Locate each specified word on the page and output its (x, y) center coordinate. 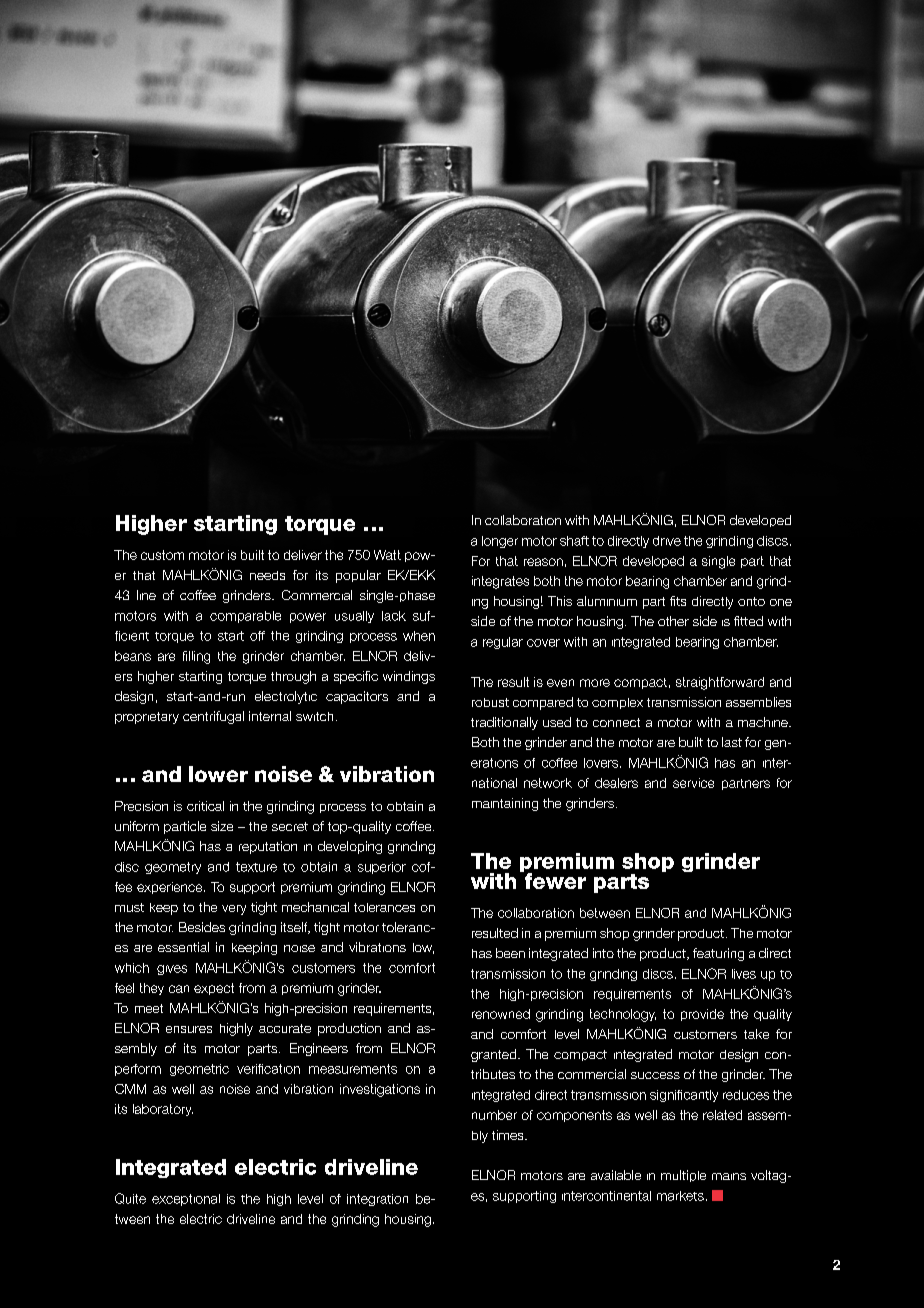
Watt (387, 555)
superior (382, 868)
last (732, 742)
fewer (554, 880)
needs (267, 575)
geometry (173, 868)
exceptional (186, 1200)
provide (702, 1015)
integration (377, 1200)
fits (678, 601)
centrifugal (213, 717)
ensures (189, 1029)
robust (490, 702)
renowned (501, 1014)
